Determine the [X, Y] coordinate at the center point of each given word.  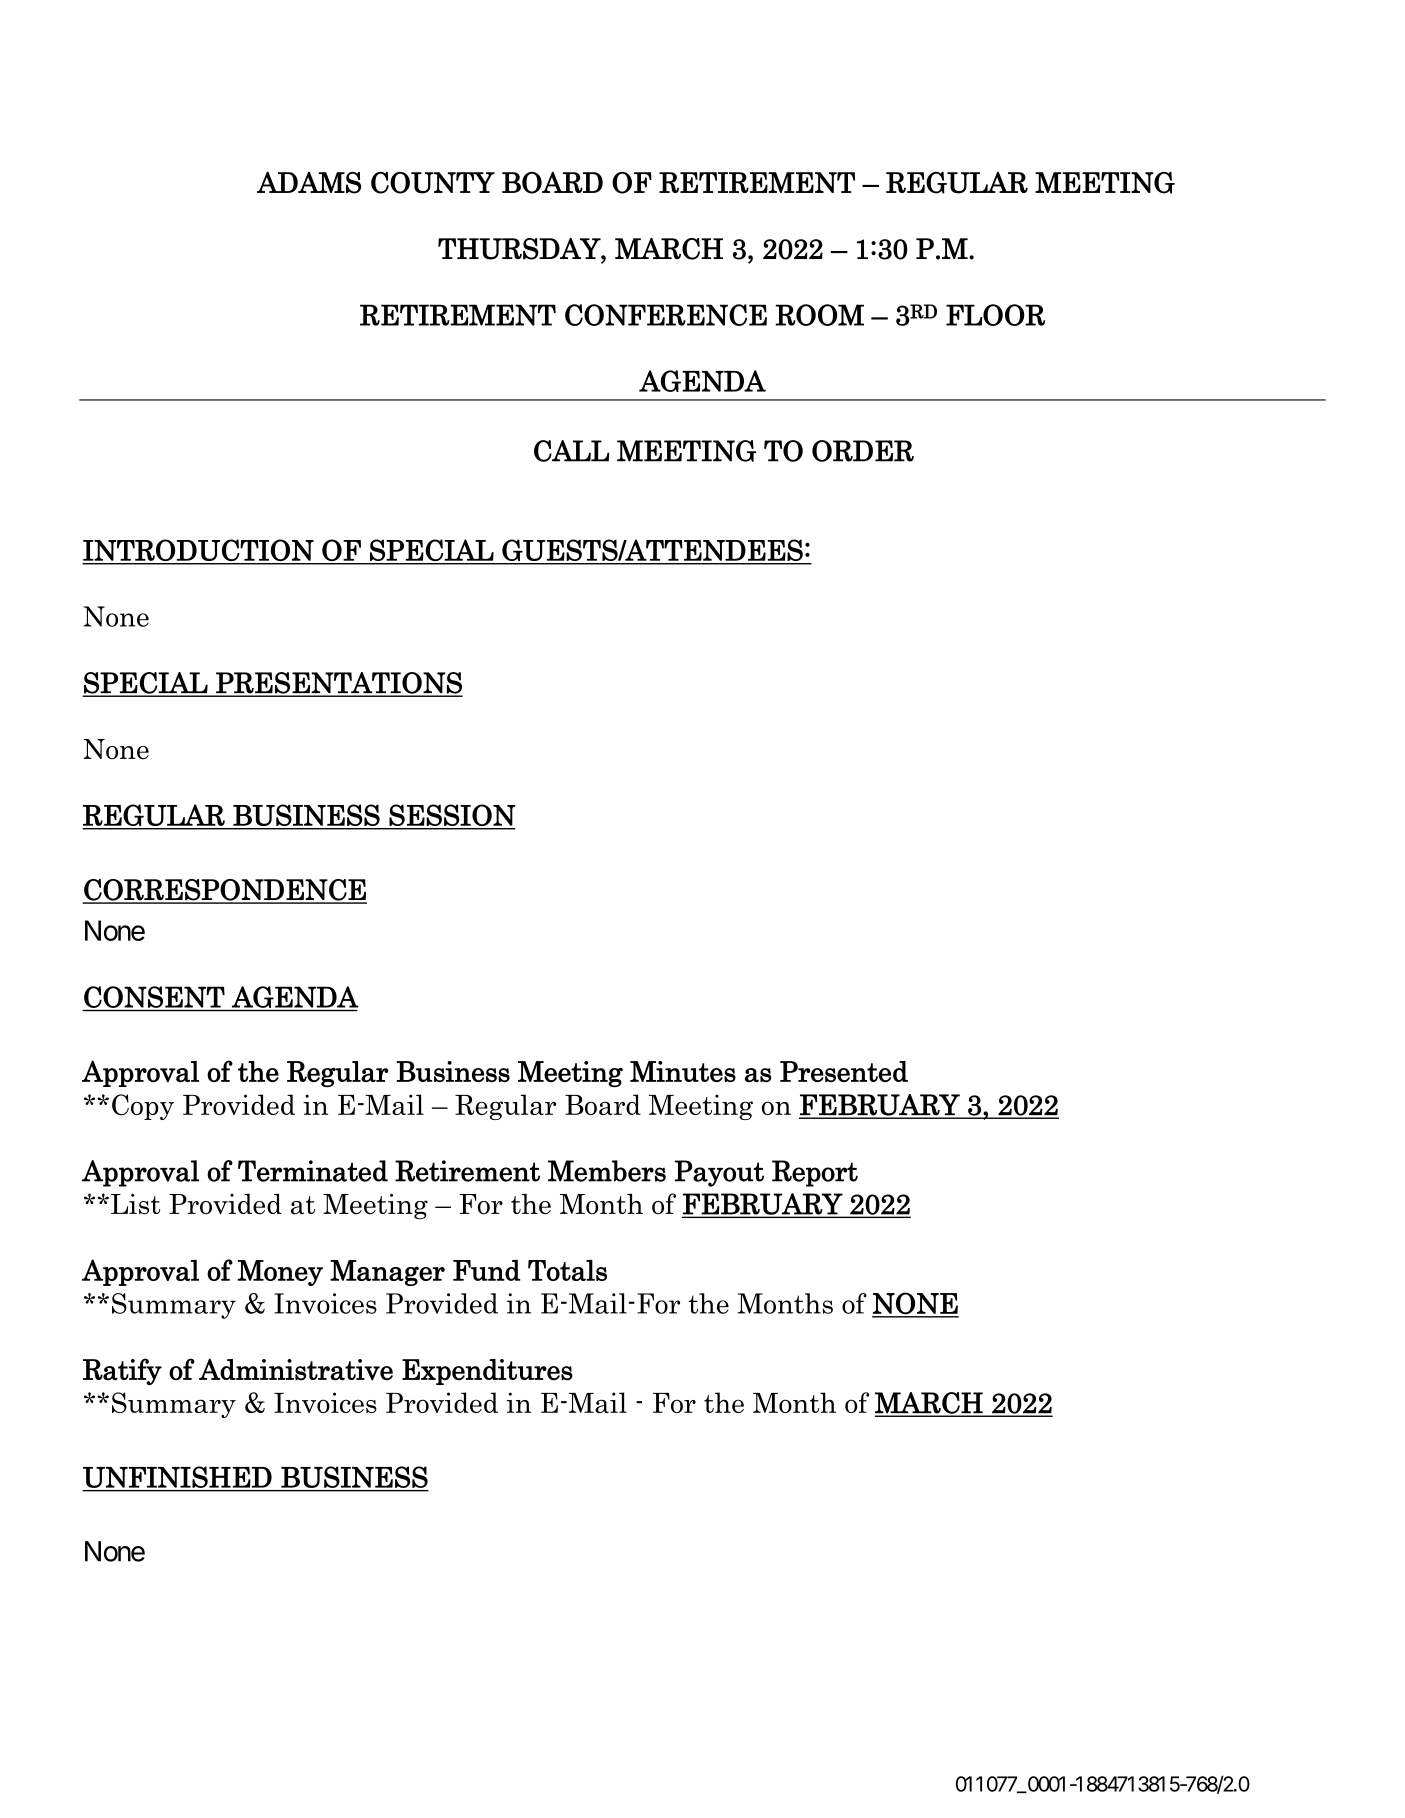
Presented [844, 1071]
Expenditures [487, 1372]
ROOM [820, 315]
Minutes [683, 1071]
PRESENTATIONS [338, 684]
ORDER [863, 451]
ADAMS [309, 183]
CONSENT [154, 997]
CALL [572, 451]
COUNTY [433, 183]
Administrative [296, 1369]
